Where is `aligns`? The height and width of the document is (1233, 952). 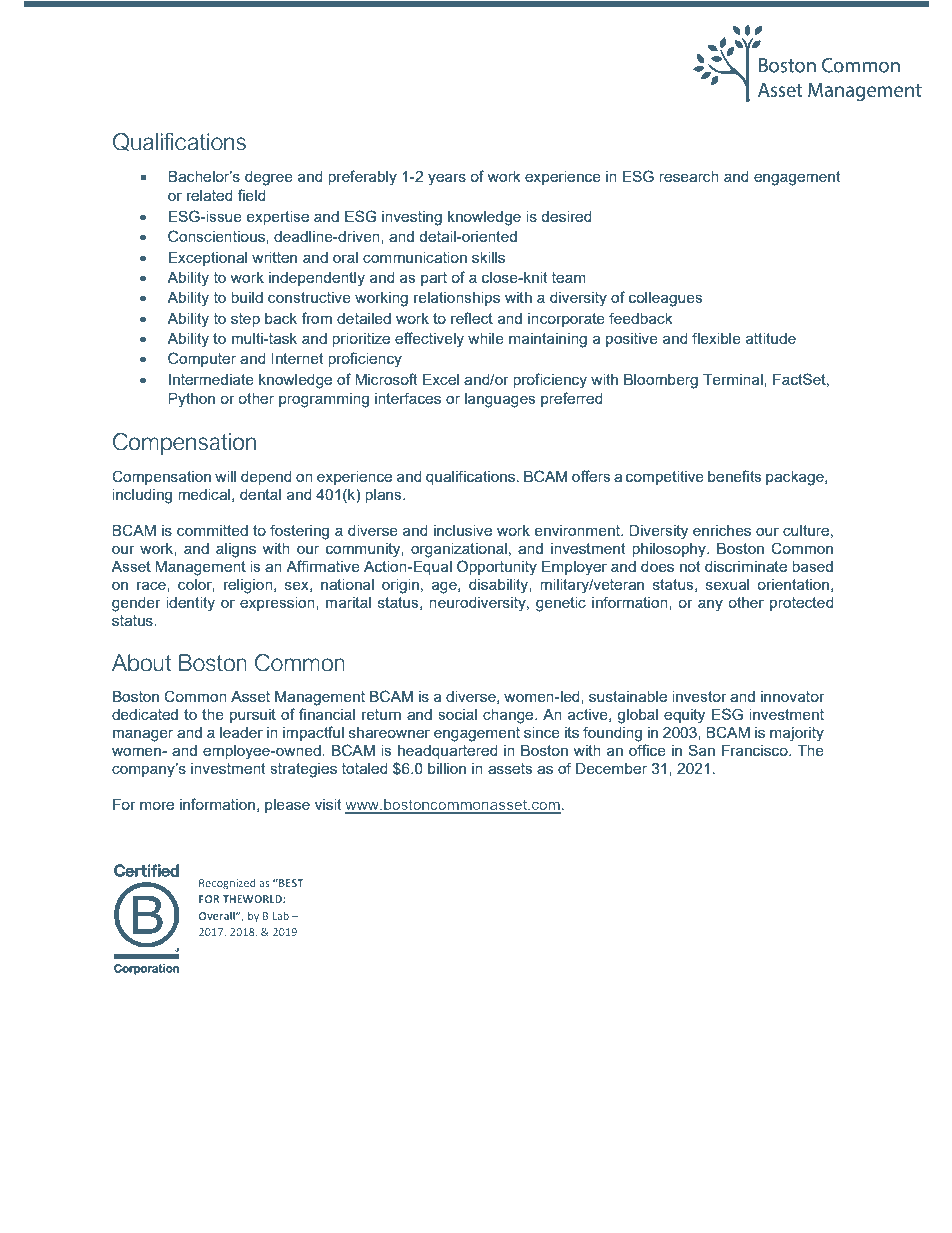
aligns is located at coordinates (236, 550).
